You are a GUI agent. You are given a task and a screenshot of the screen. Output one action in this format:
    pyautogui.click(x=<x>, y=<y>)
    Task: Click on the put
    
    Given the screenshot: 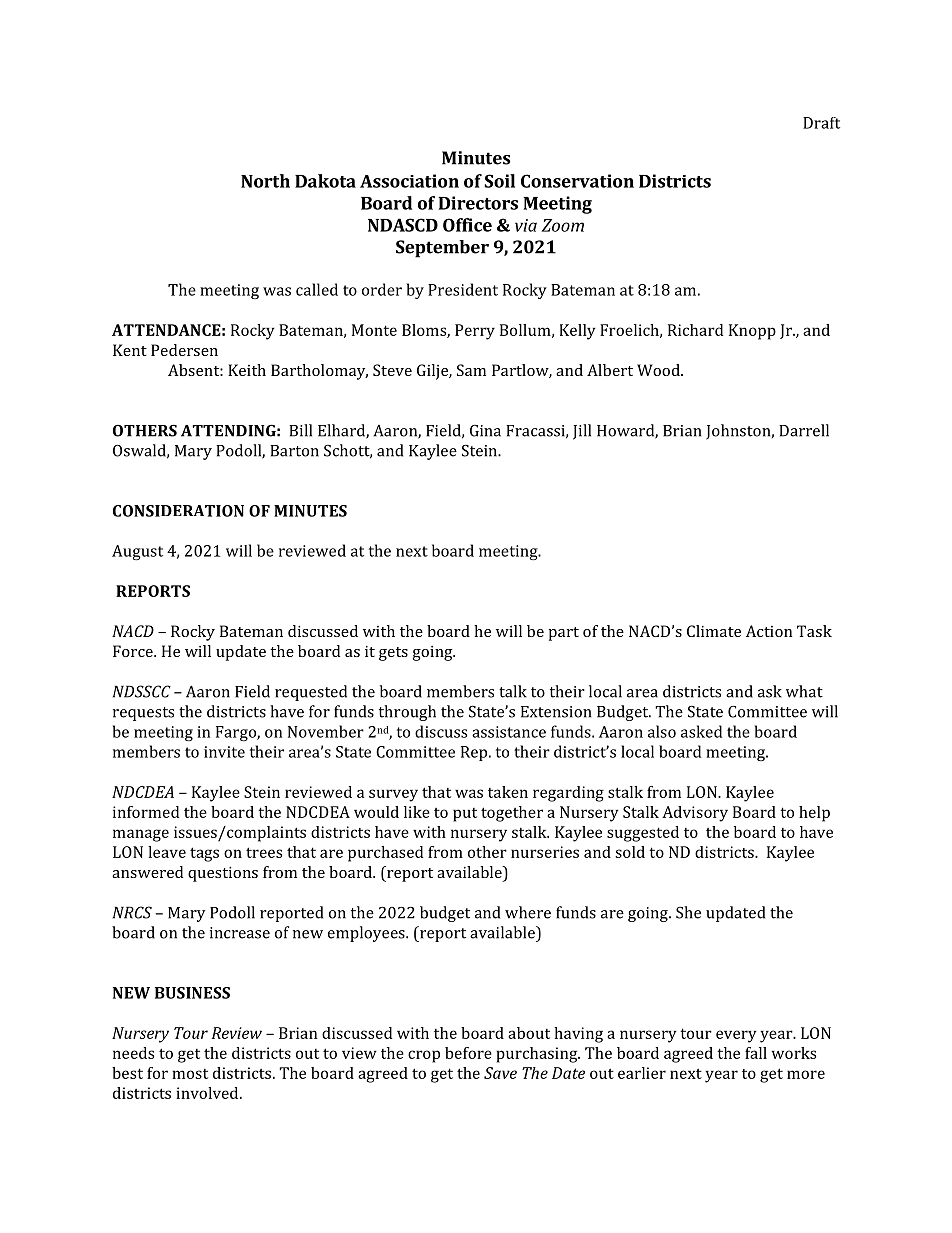 What is the action you would take?
    pyautogui.click(x=465, y=815)
